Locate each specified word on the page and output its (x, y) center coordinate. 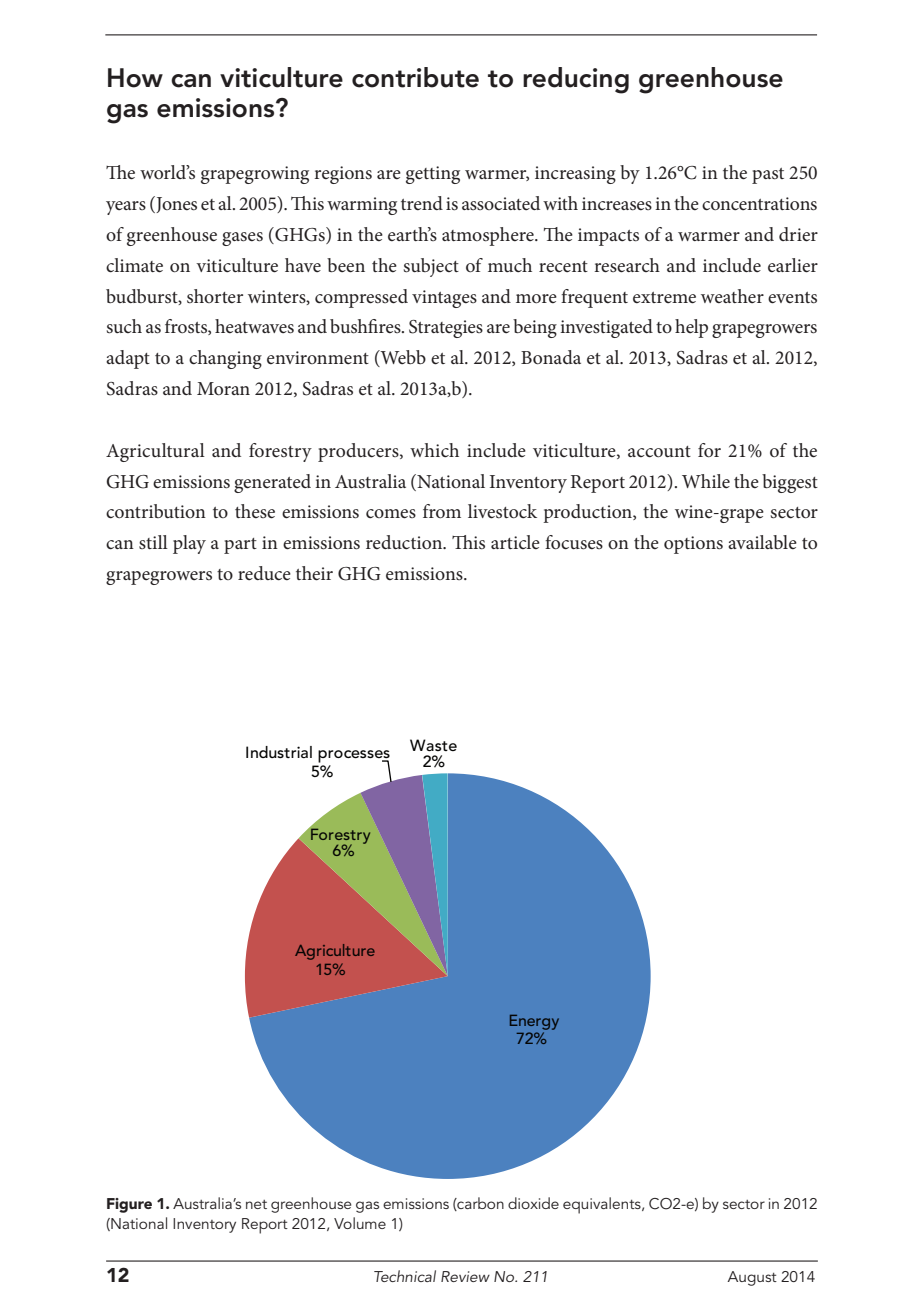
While (706, 481)
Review (465, 1276)
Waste (433, 745)
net (256, 1204)
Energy (534, 1022)
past (768, 176)
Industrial (279, 752)
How (135, 78)
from (442, 511)
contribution (156, 511)
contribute (415, 77)
